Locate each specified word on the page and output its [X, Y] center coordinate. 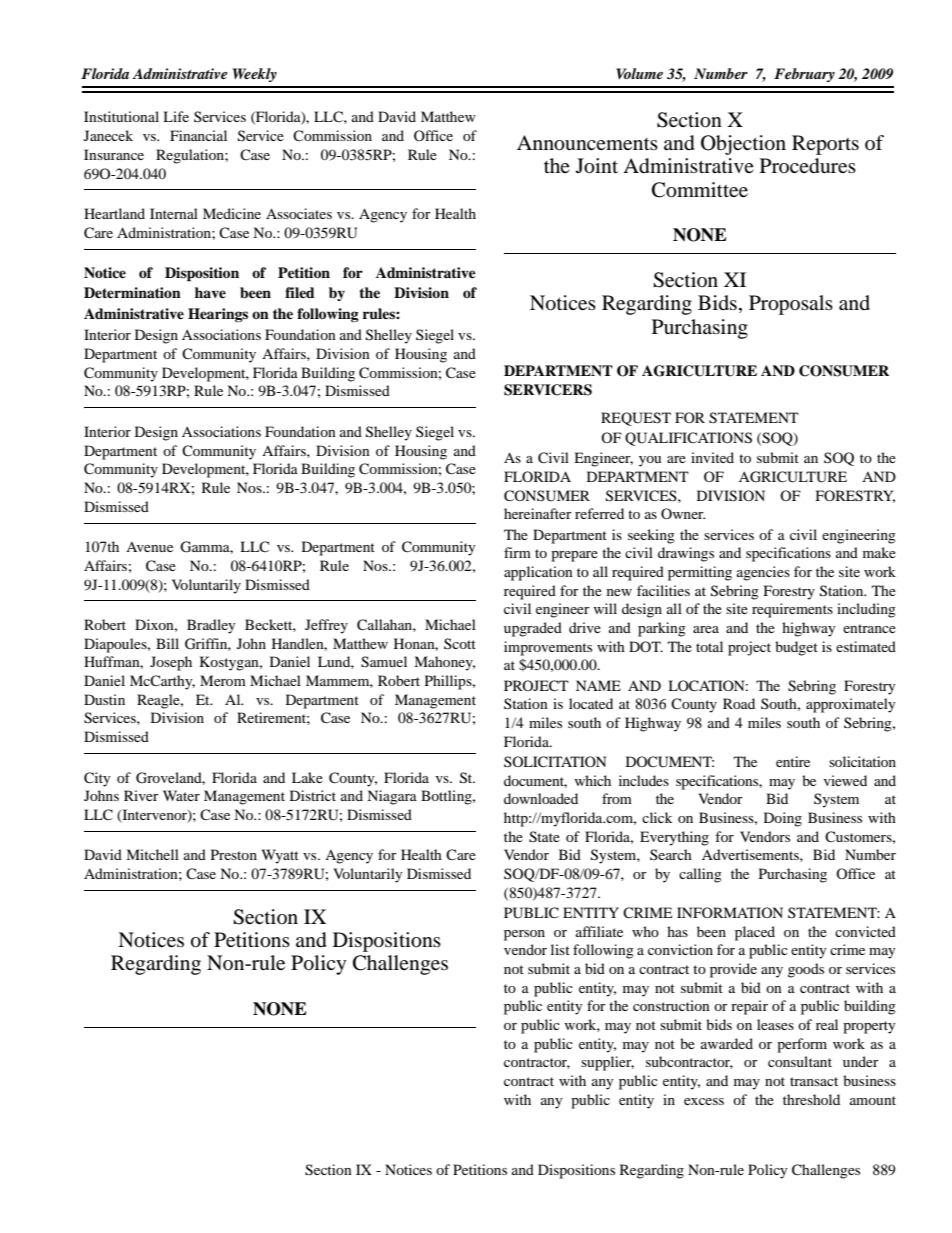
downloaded [541, 798]
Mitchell [152, 854]
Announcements [587, 143]
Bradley [211, 626]
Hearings [218, 315]
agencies [763, 573]
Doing [783, 819]
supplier [607, 1063]
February [804, 75]
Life [176, 116]
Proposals [791, 305]
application [538, 573]
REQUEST [636, 419]
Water [181, 795]
